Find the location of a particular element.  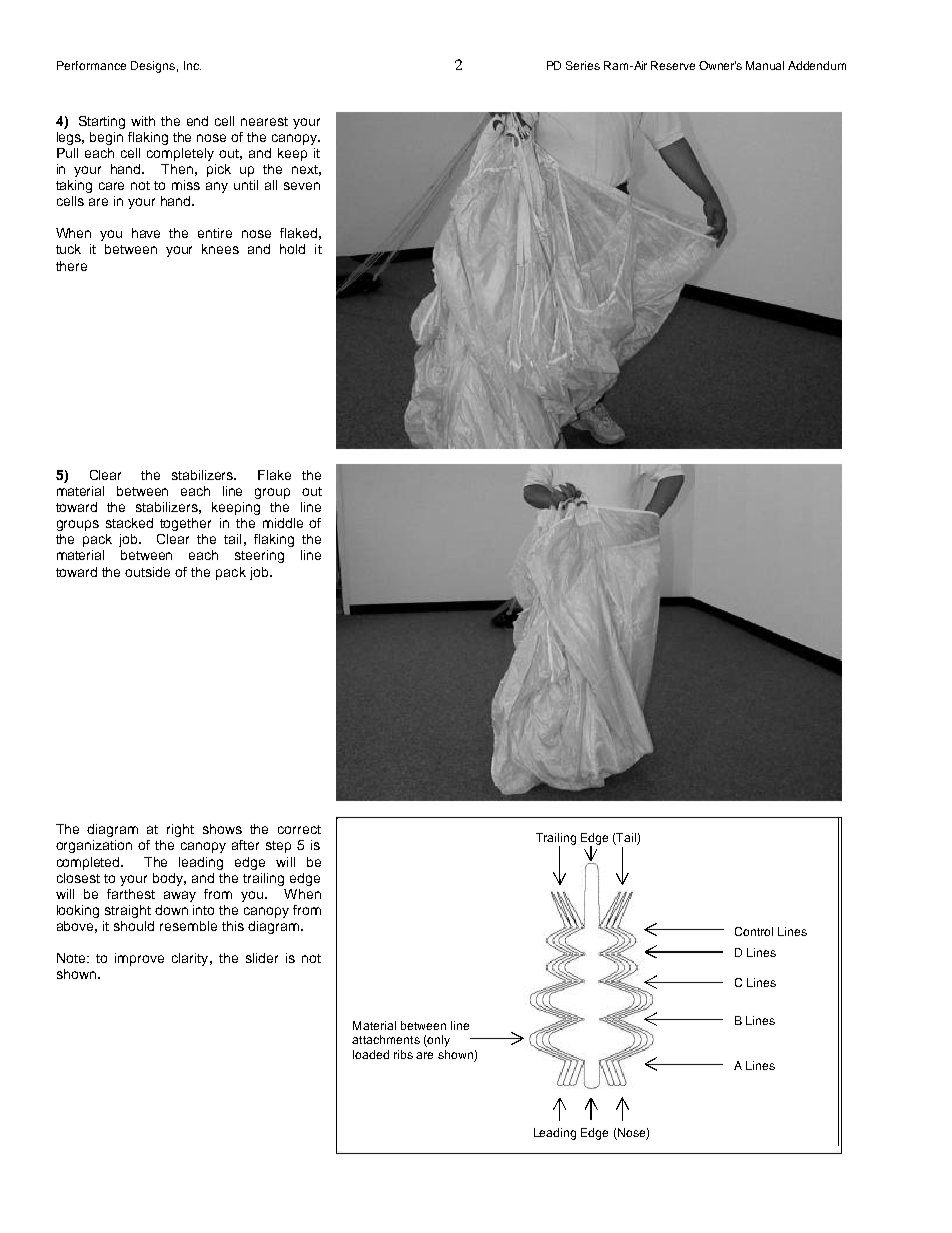

Manual is located at coordinates (765, 65).
